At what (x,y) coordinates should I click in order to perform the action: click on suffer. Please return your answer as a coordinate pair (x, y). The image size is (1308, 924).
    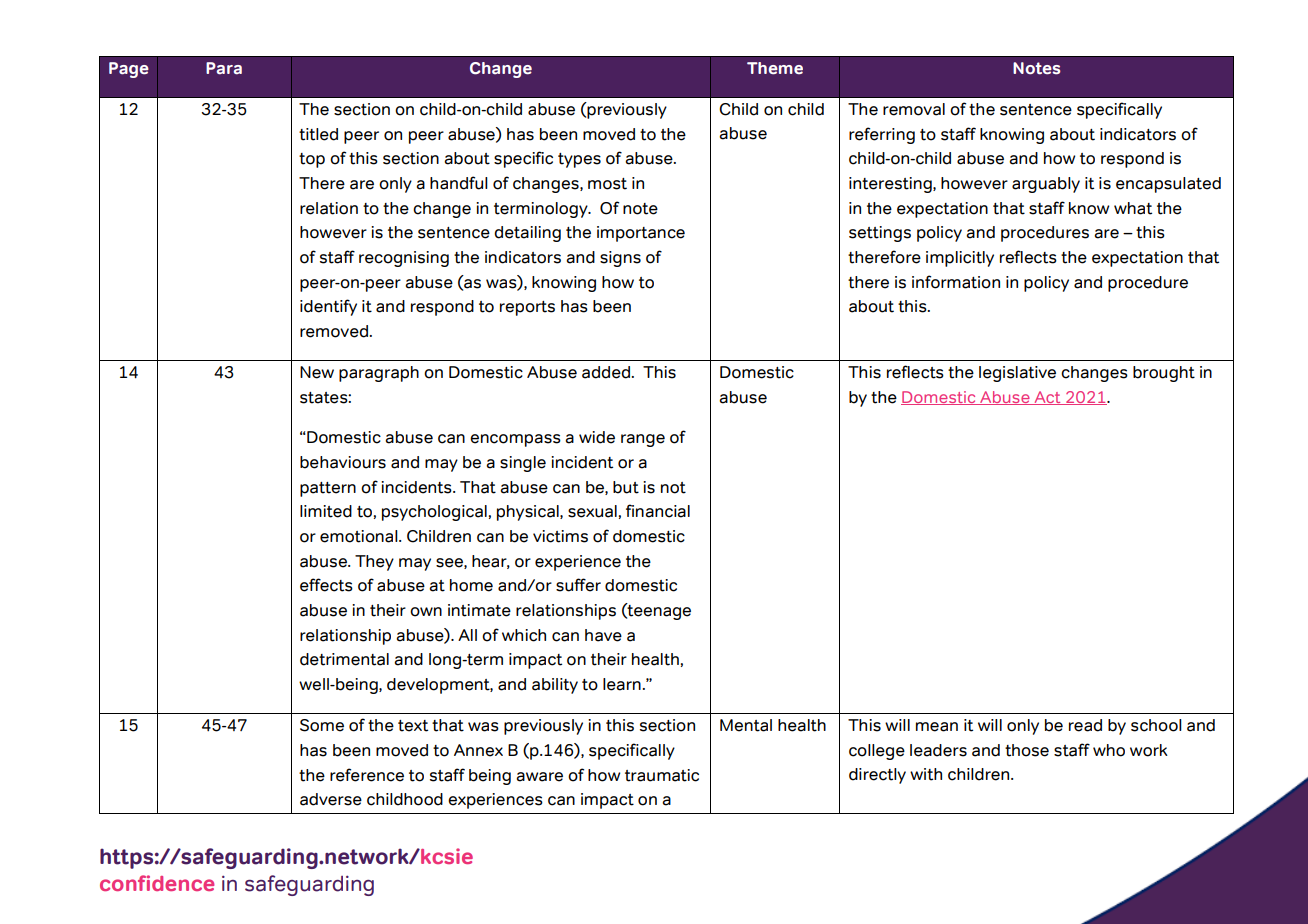
    Looking at the image, I should click on (578, 585).
